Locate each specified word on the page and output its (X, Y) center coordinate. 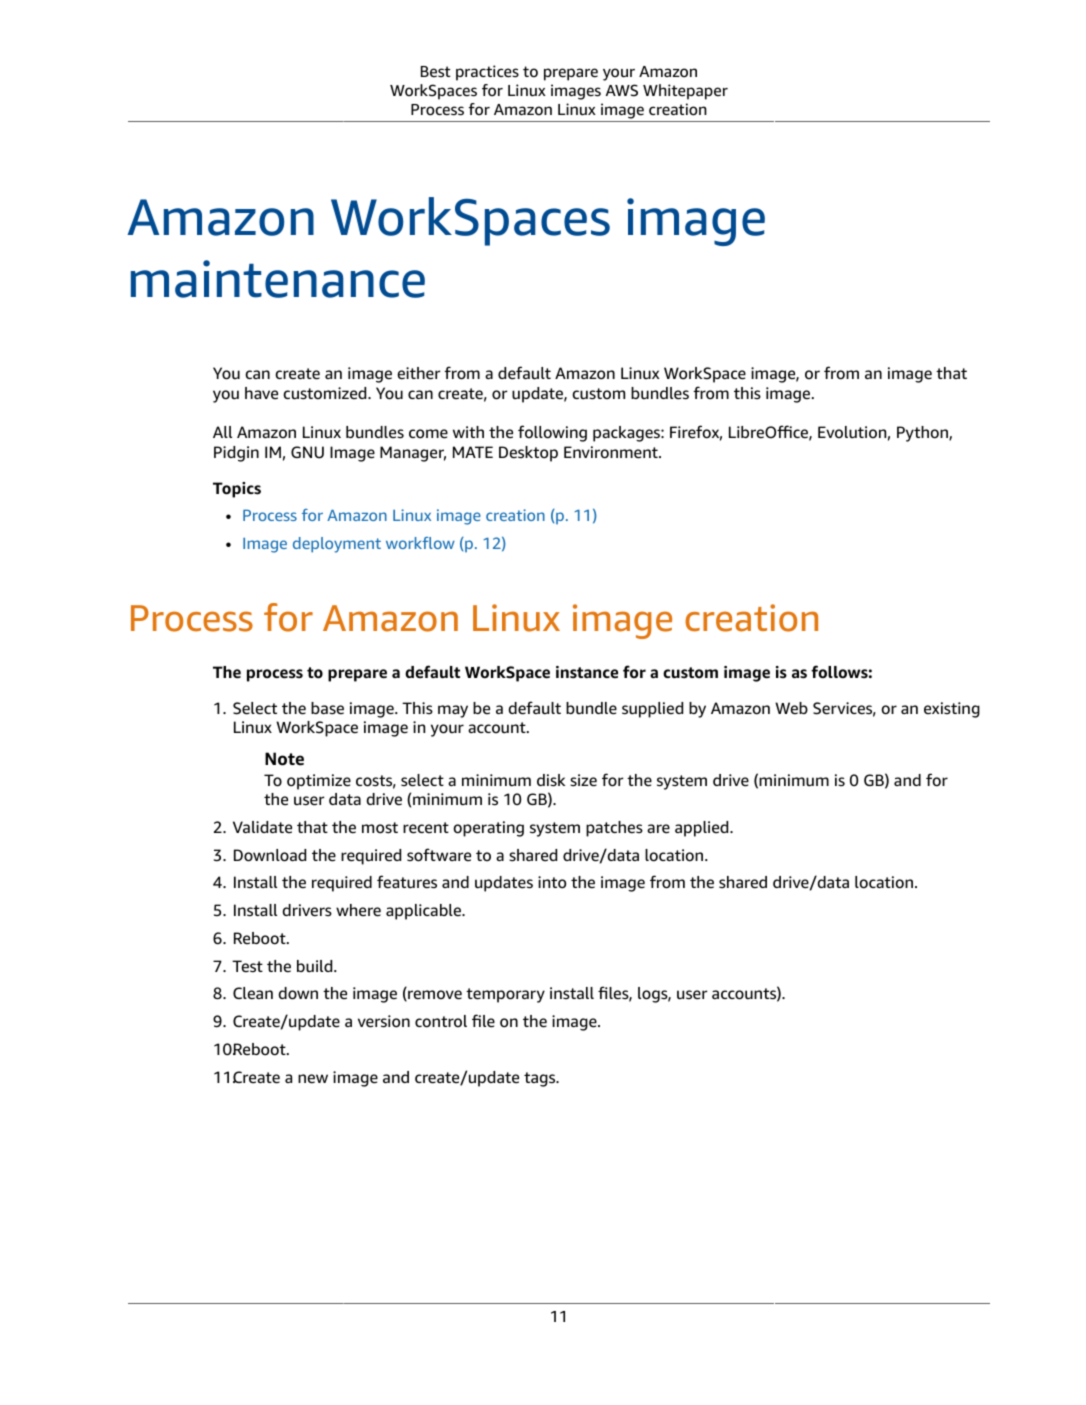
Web (791, 708)
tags (541, 1079)
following (552, 433)
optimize (319, 782)
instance (587, 672)
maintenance (278, 279)
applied (703, 829)
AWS (622, 90)
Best (436, 72)
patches (614, 829)
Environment (612, 452)
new (313, 1079)
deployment (337, 545)
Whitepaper (685, 92)
